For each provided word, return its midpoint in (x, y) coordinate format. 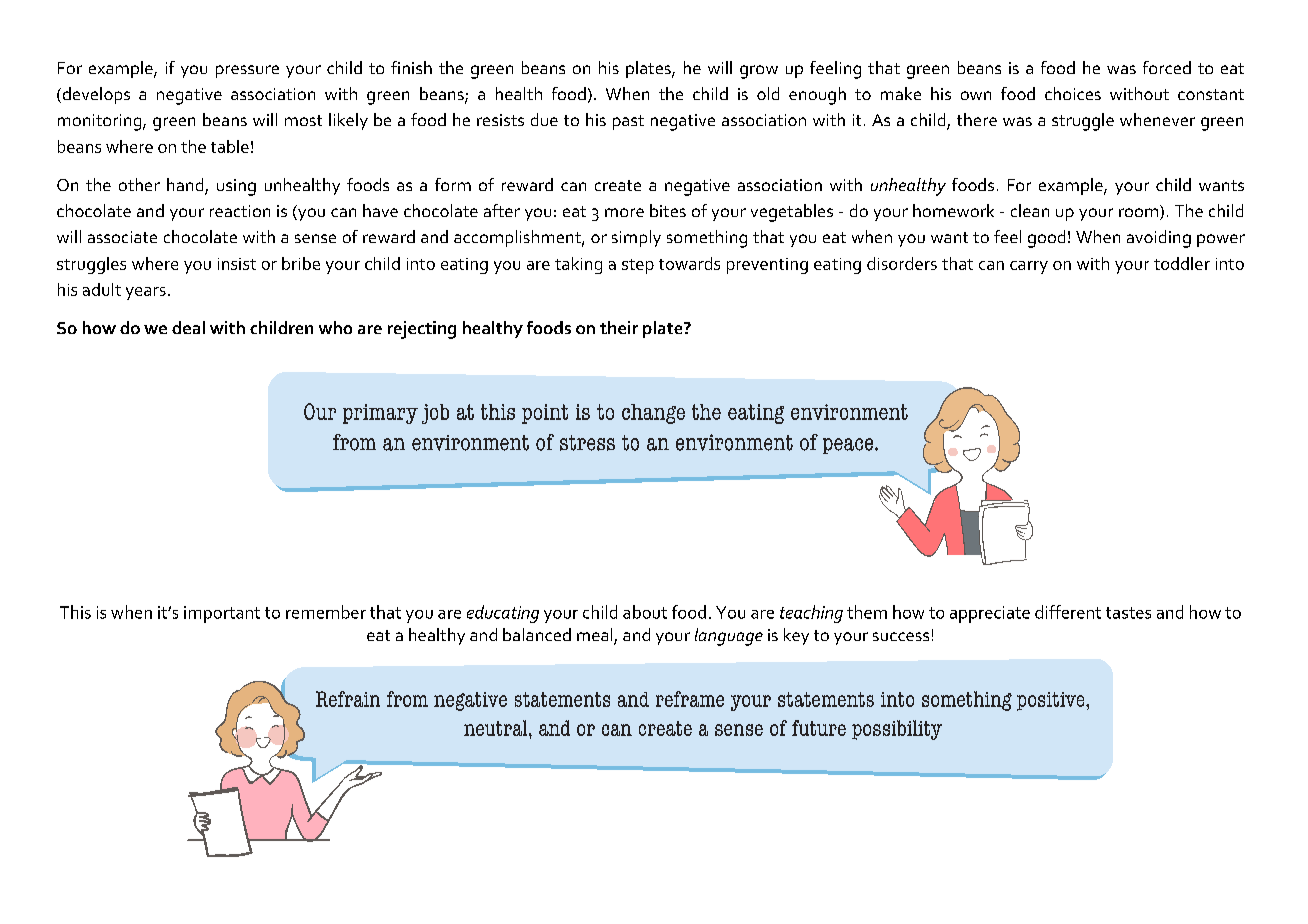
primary (380, 414)
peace (848, 446)
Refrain (348, 699)
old (768, 93)
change (653, 414)
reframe (690, 699)
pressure (247, 71)
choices (1073, 93)
